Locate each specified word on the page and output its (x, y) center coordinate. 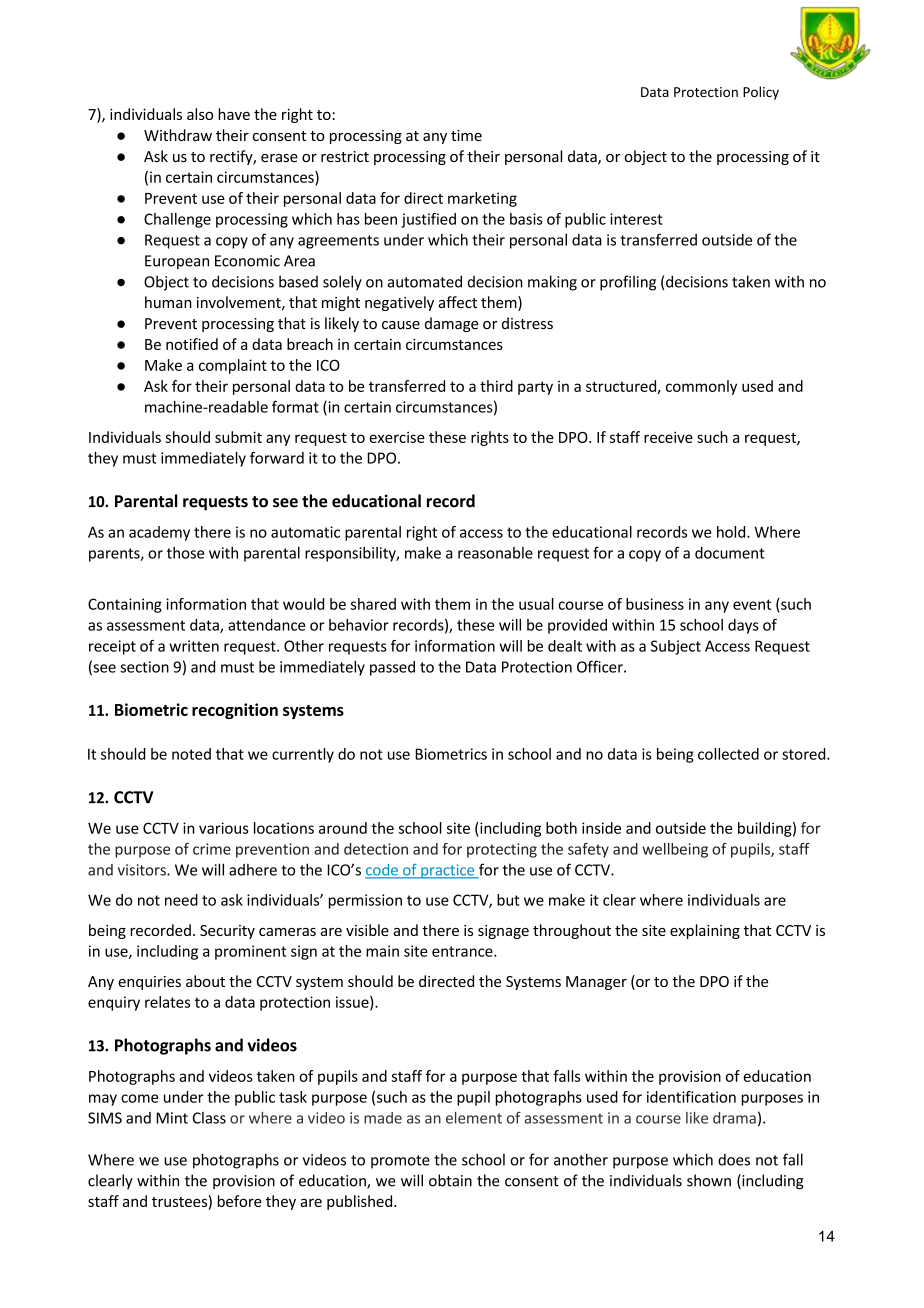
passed (392, 668)
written (194, 646)
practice (448, 871)
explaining (705, 931)
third (496, 386)
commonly (701, 387)
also (200, 114)
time (466, 135)
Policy (761, 93)
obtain (450, 1180)
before (240, 1201)
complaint (233, 366)
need (181, 900)
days (743, 626)
